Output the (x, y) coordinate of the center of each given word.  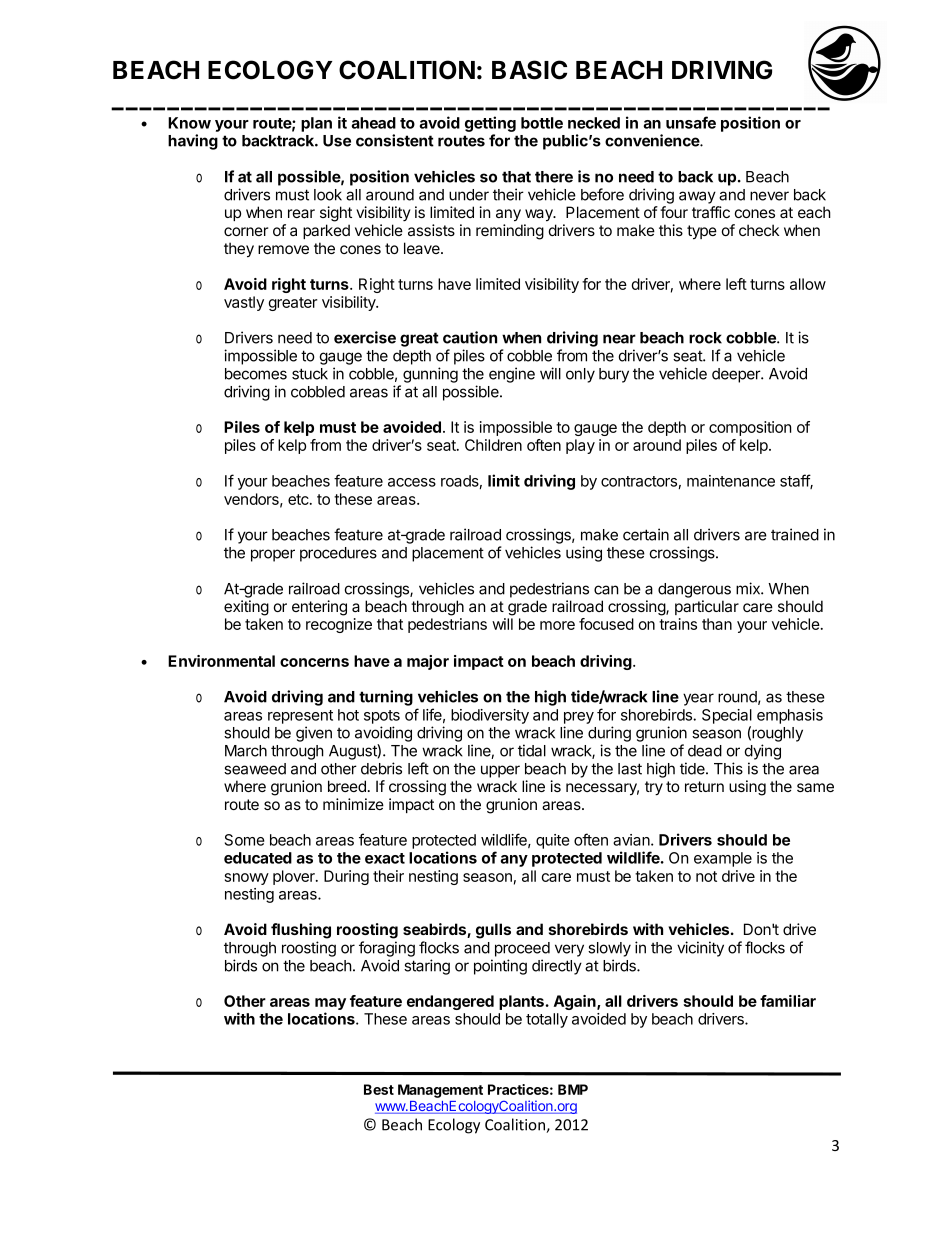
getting (490, 125)
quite (553, 841)
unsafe (691, 122)
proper (273, 555)
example (723, 859)
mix (749, 588)
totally (547, 1020)
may (330, 1005)
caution (470, 337)
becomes (256, 374)
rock (705, 338)
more (557, 625)
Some (245, 840)
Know (189, 123)
